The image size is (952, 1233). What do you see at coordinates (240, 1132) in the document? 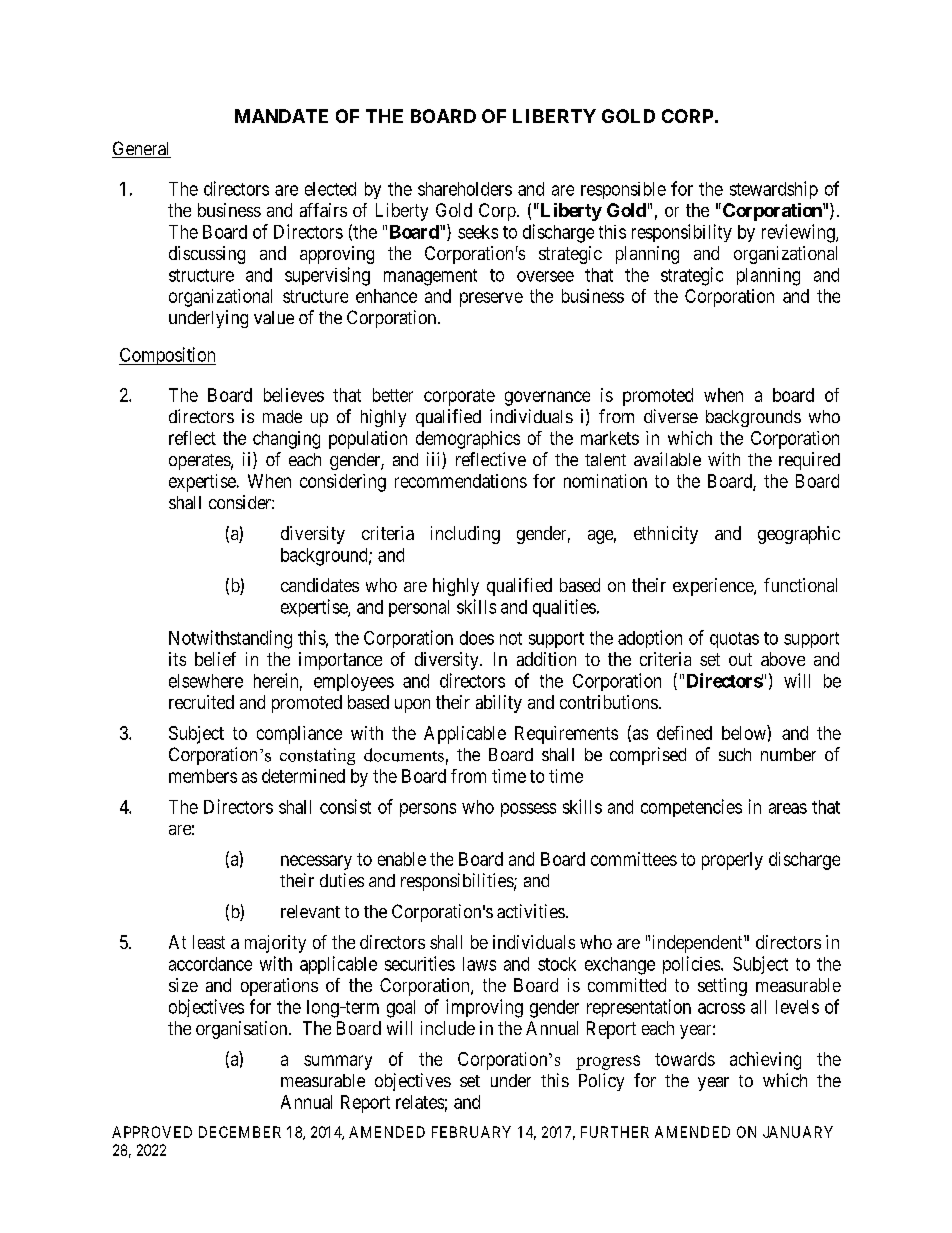
I see `DECEMBER` at bounding box center [240, 1132].
